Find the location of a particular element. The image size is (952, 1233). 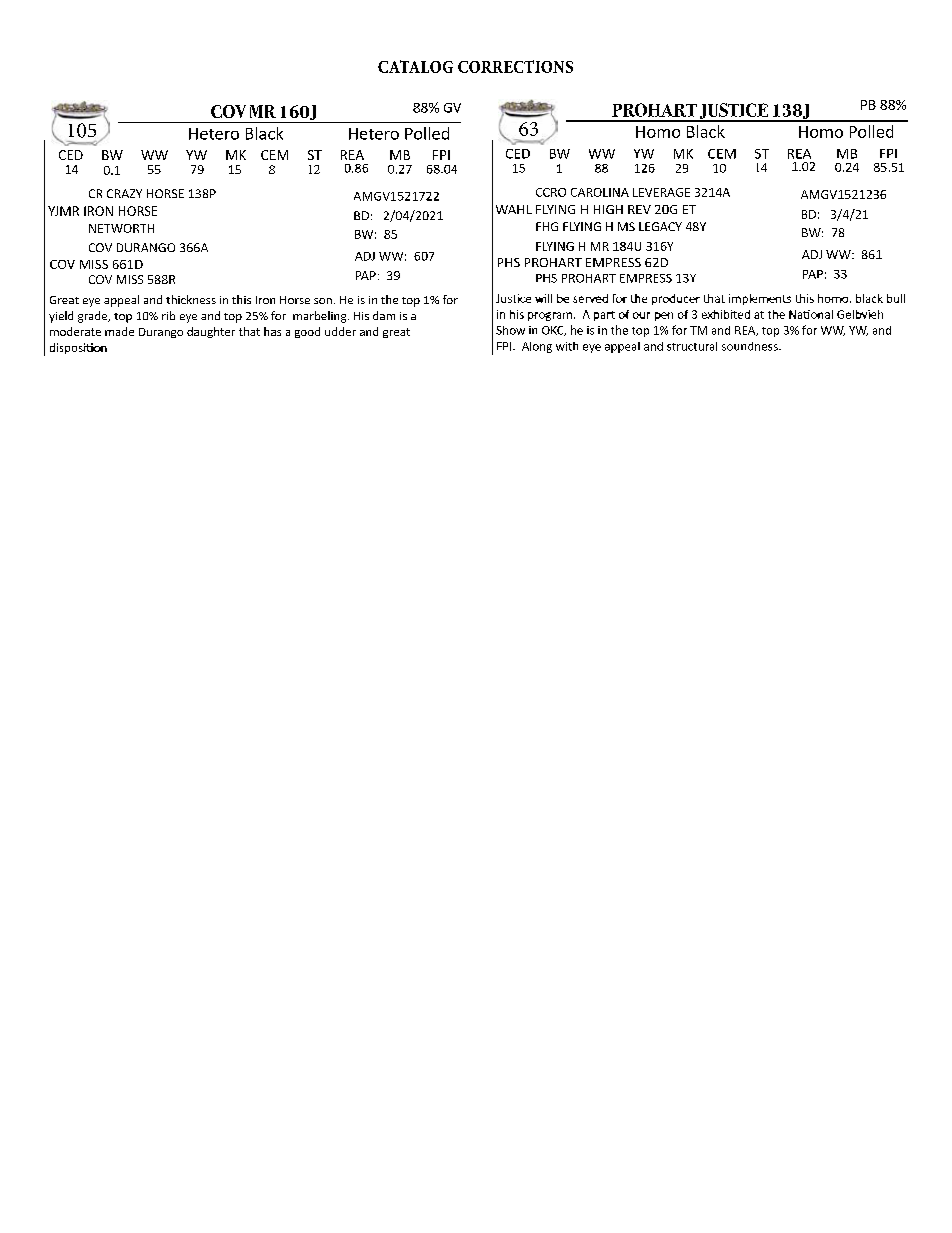

CAROLINA is located at coordinates (600, 192).
